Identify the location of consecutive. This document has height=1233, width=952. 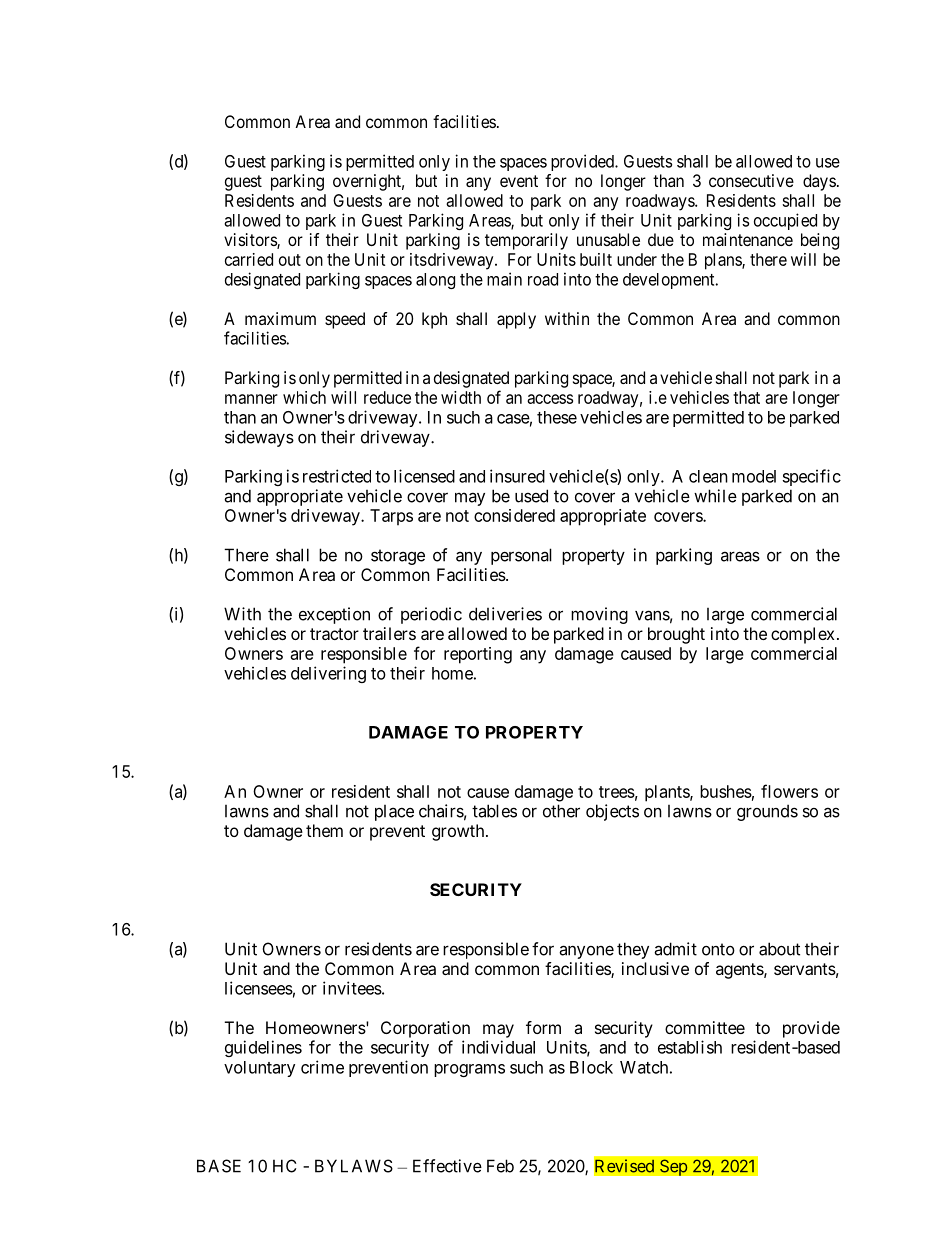
(751, 180).
